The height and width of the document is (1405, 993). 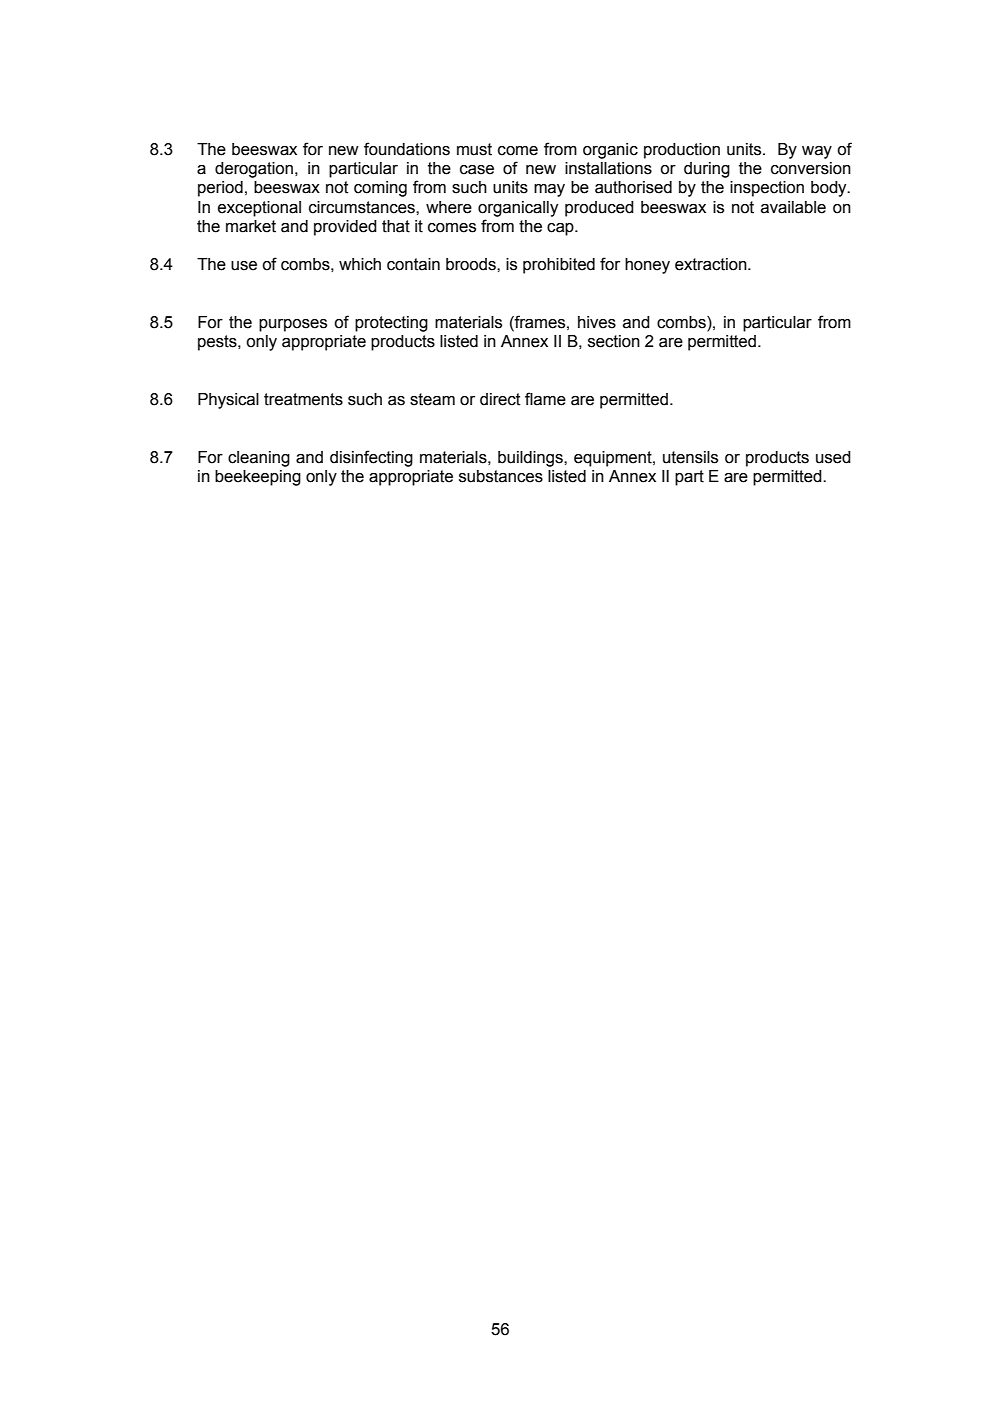 What do you see at coordinates (712, 264) in the document?
I see `extraction` at bounding box center [712, 264].
